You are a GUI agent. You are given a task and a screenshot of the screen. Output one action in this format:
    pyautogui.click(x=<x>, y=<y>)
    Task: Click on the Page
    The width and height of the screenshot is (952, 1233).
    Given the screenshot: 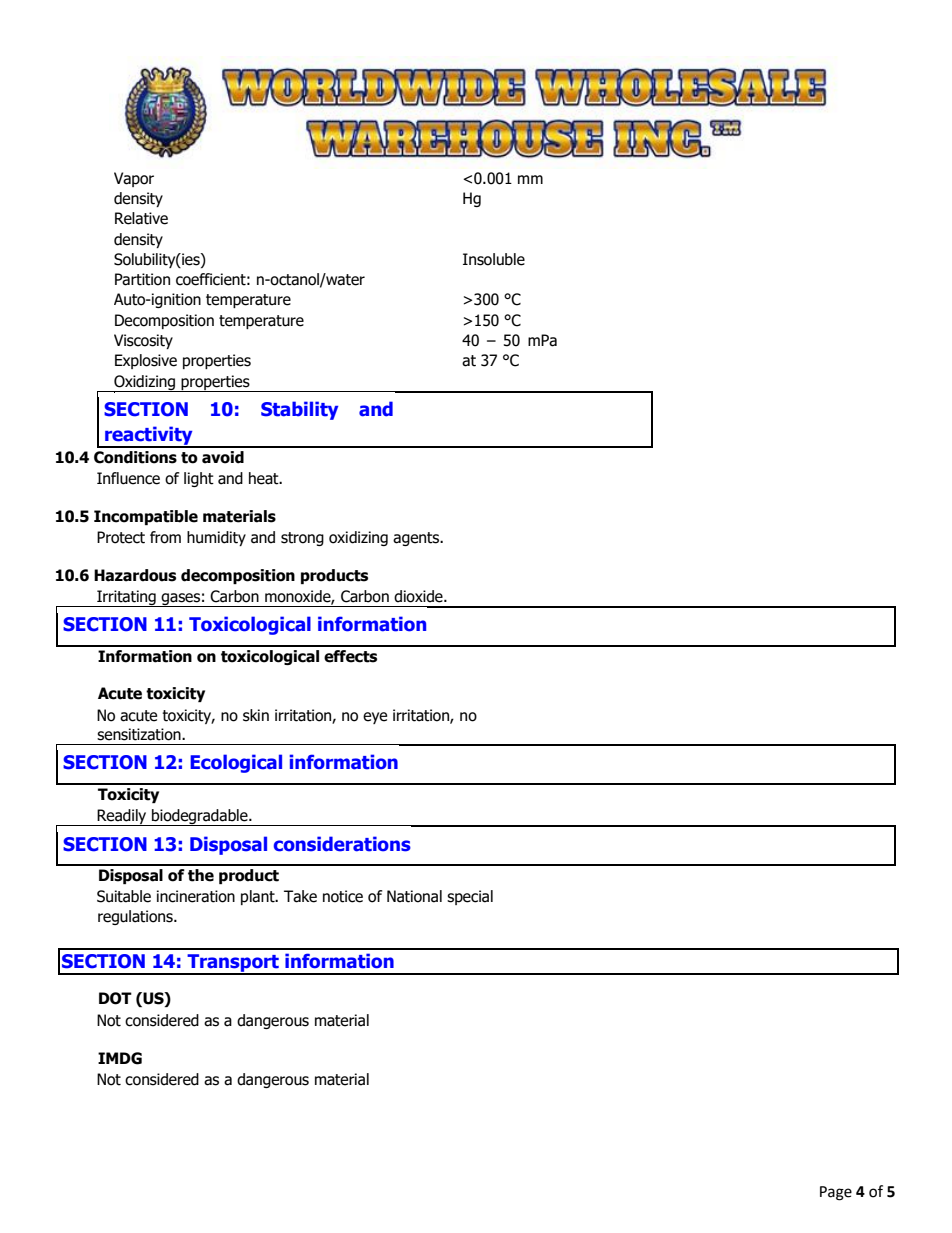 What is the action you would take?
    pyautogui.click(x=836, y=1193)
